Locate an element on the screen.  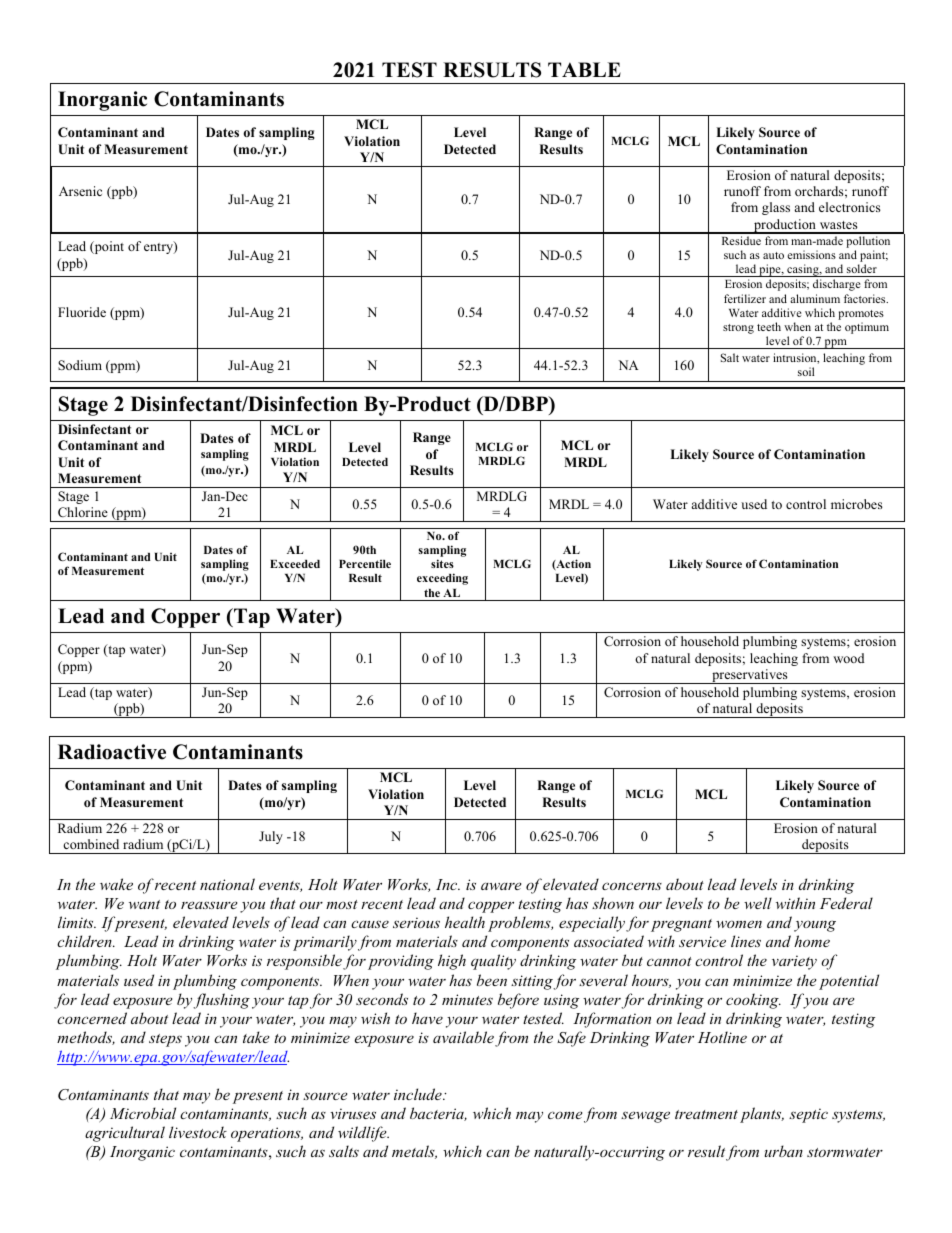
Sodium is located at coordinates (80, 365).
